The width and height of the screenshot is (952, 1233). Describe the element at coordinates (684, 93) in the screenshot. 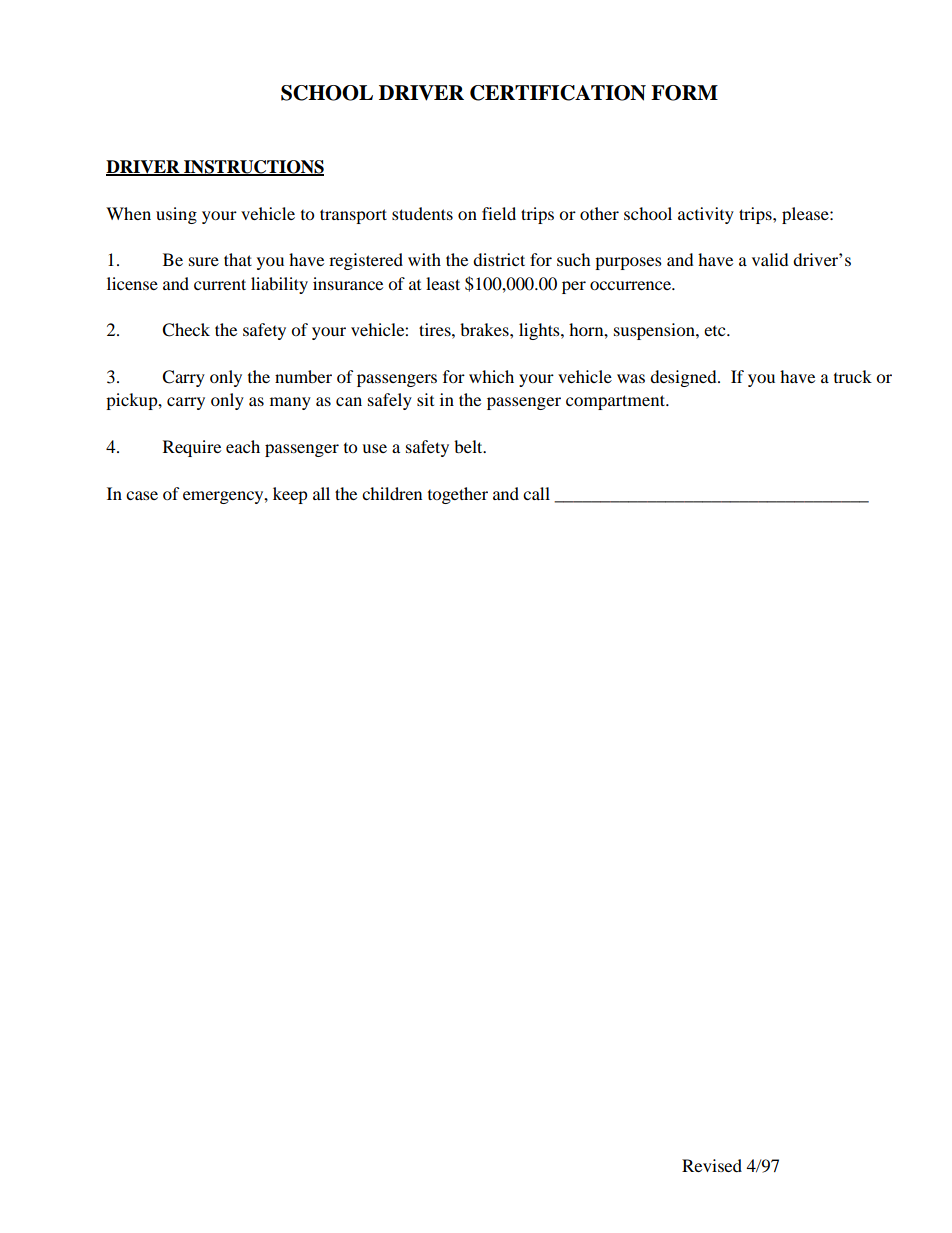

I see `FORM` at that location.
